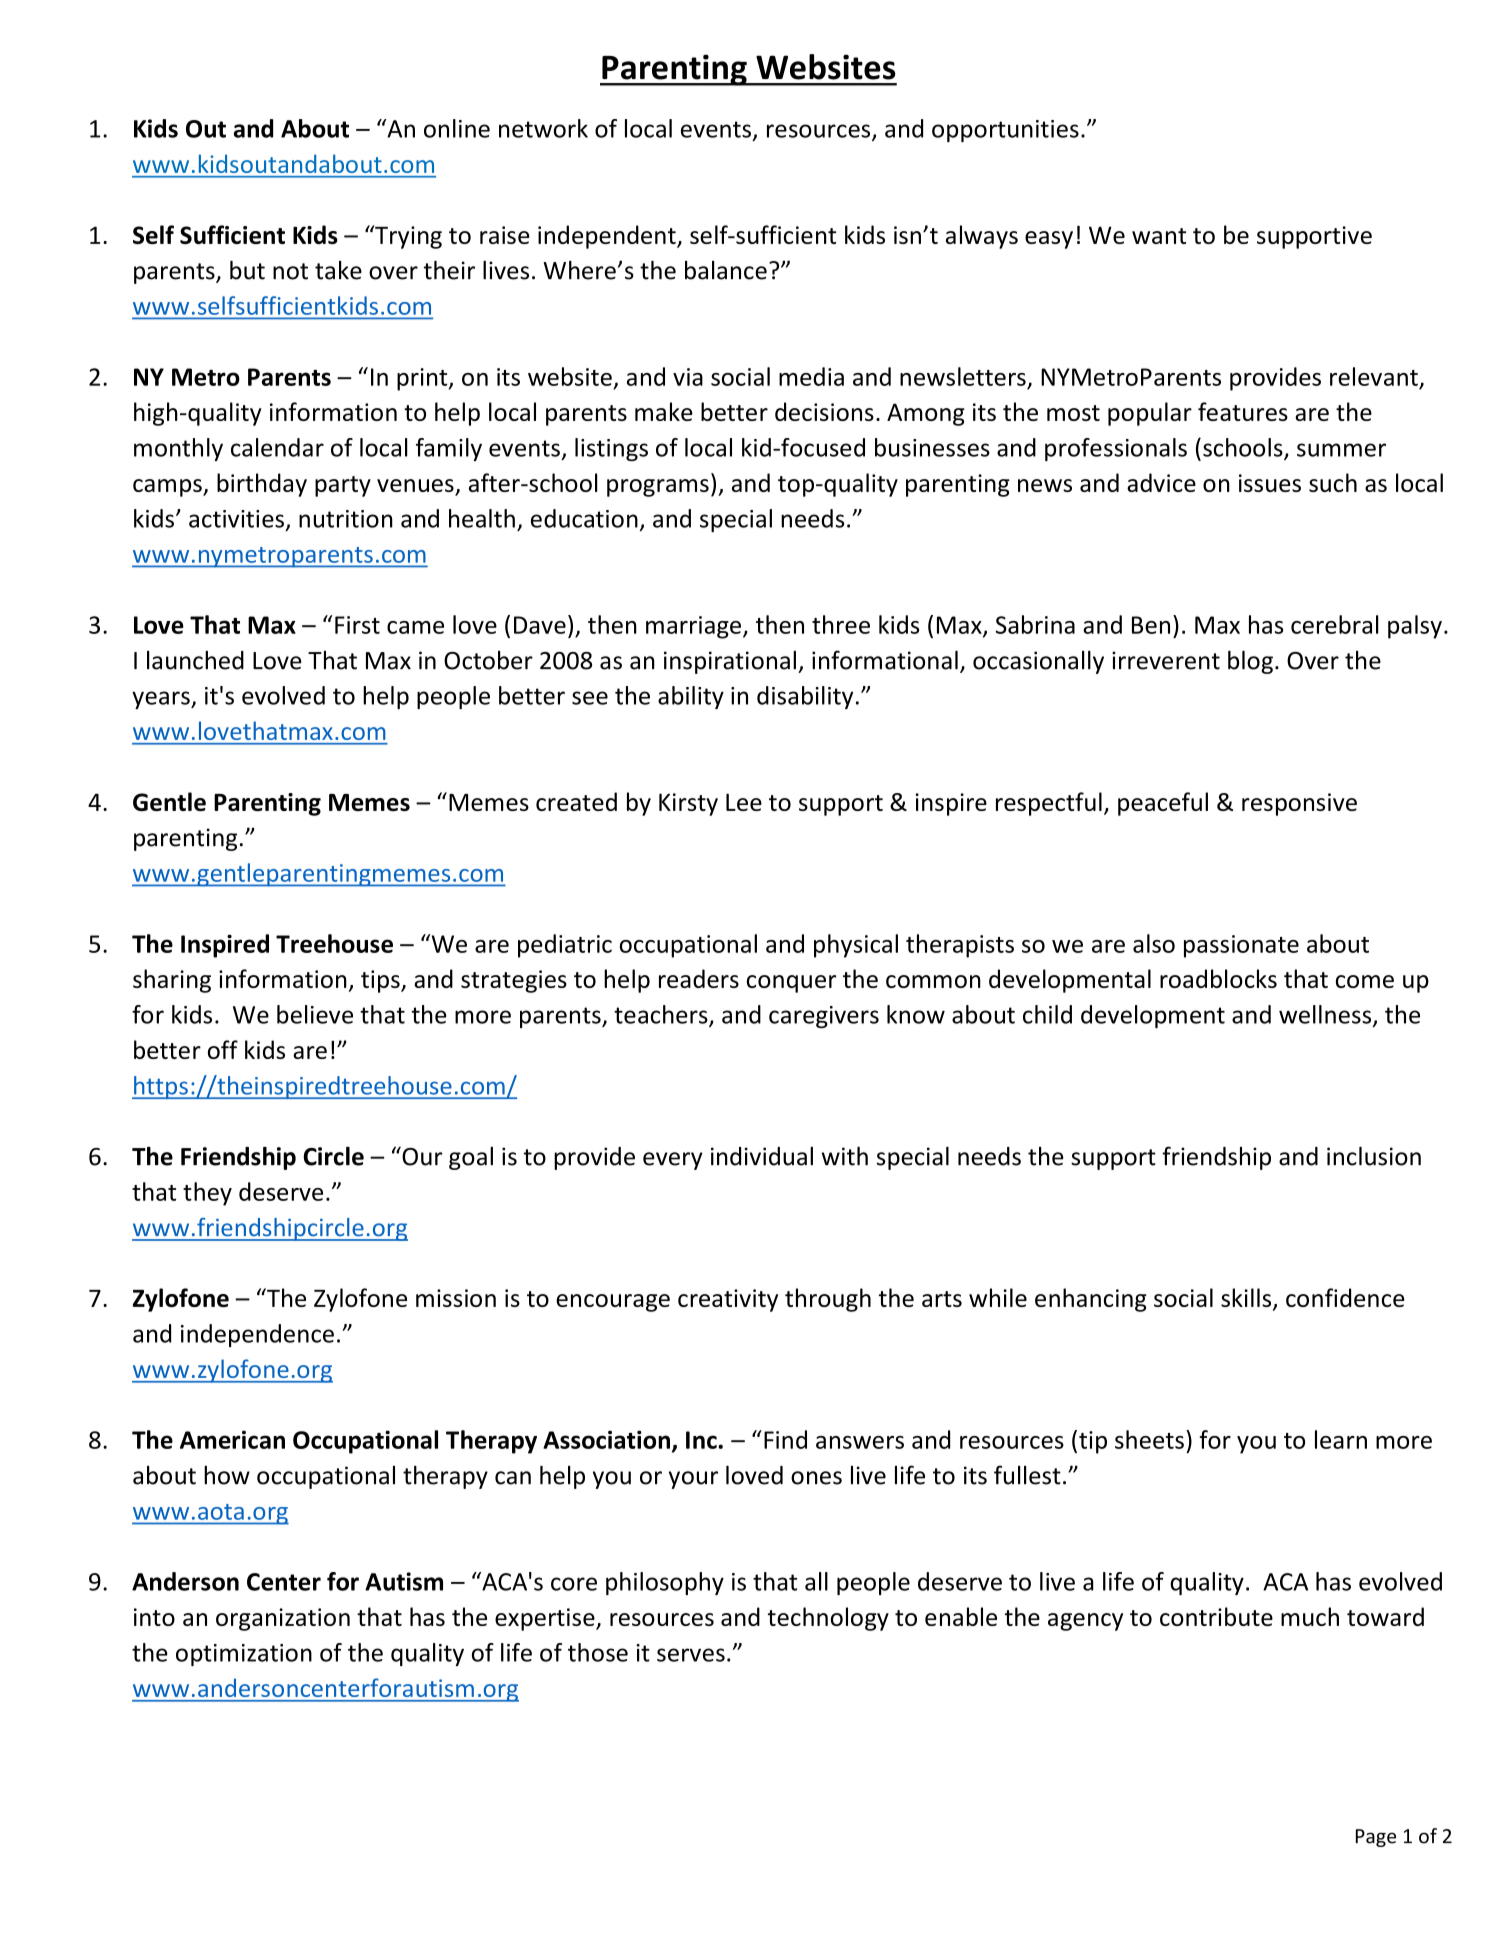 The width and height of the screenshot is (1497, 1937). I want to click on three, so click(841, 624).
